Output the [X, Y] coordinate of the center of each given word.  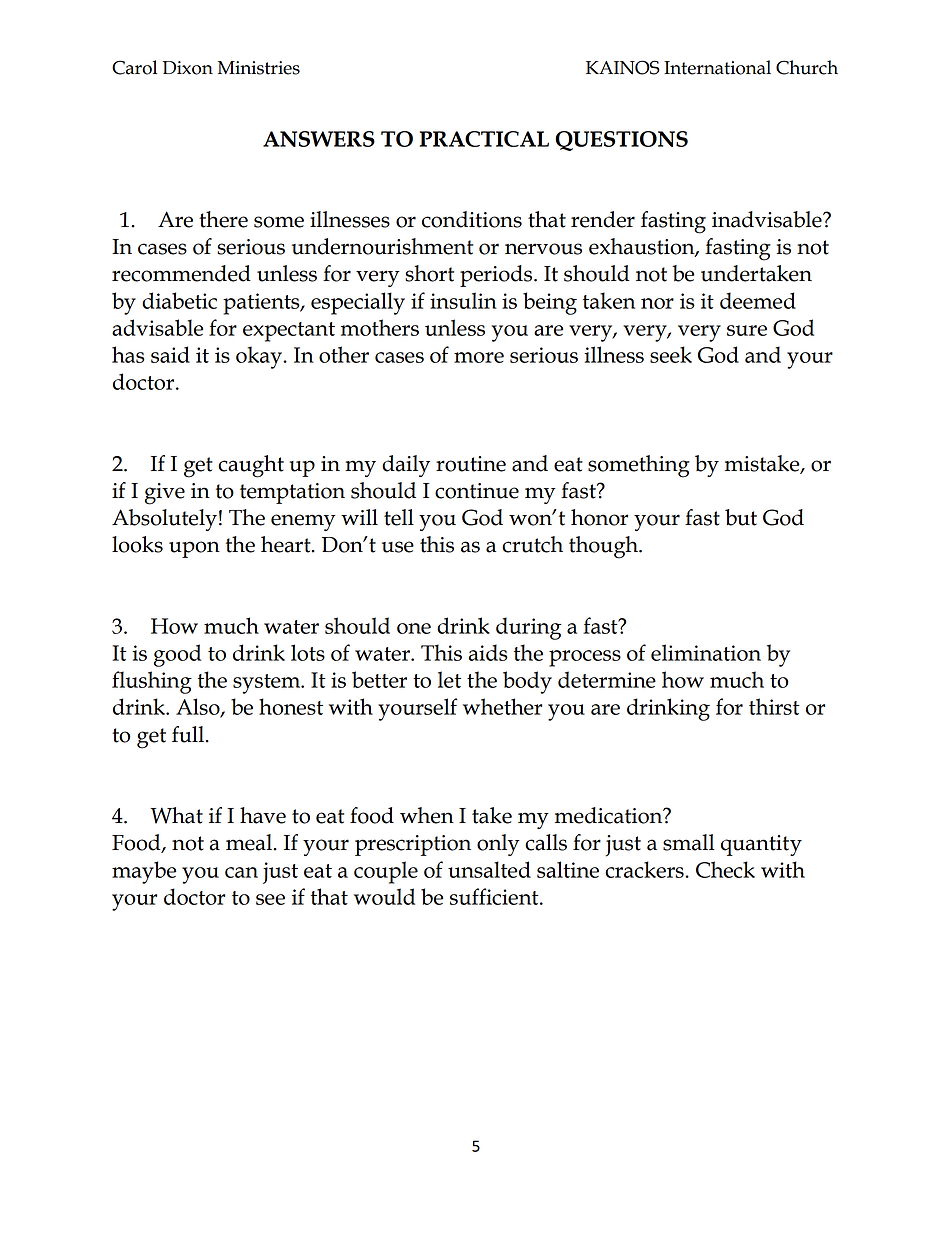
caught [251, 466]
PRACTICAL [484, 139]
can [241, 872]
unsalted [489, 869]
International [717, 67]
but [741, 517]
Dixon [188, 68]
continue [477, 491]
